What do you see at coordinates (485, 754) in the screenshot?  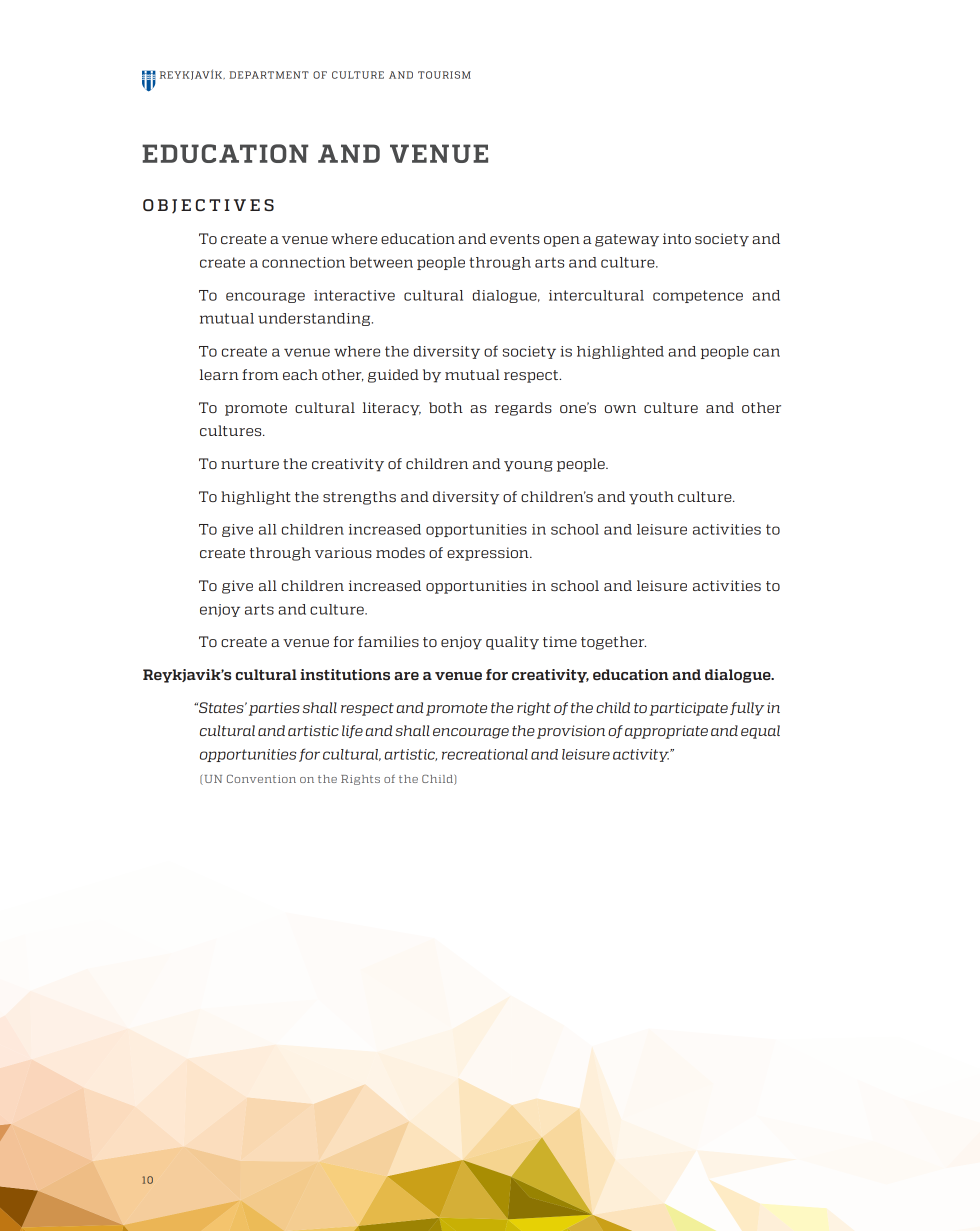 I see `recreational` at bounding box center [485, 754].
